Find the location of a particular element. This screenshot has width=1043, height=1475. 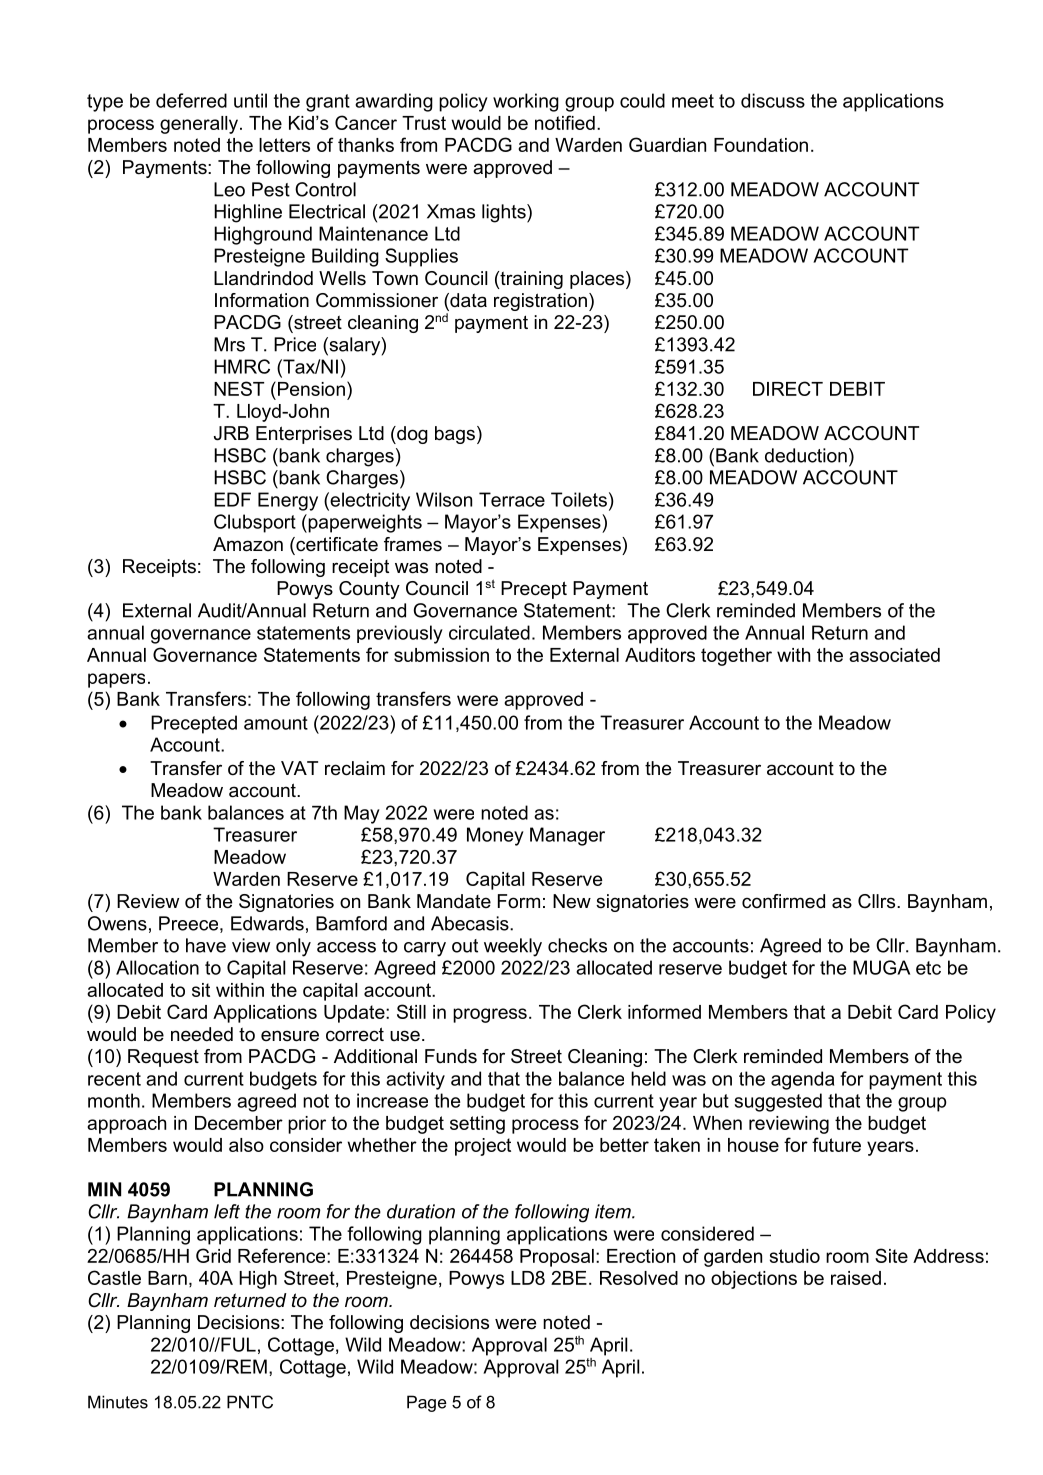

amount is located at coordinates (276, 723).
